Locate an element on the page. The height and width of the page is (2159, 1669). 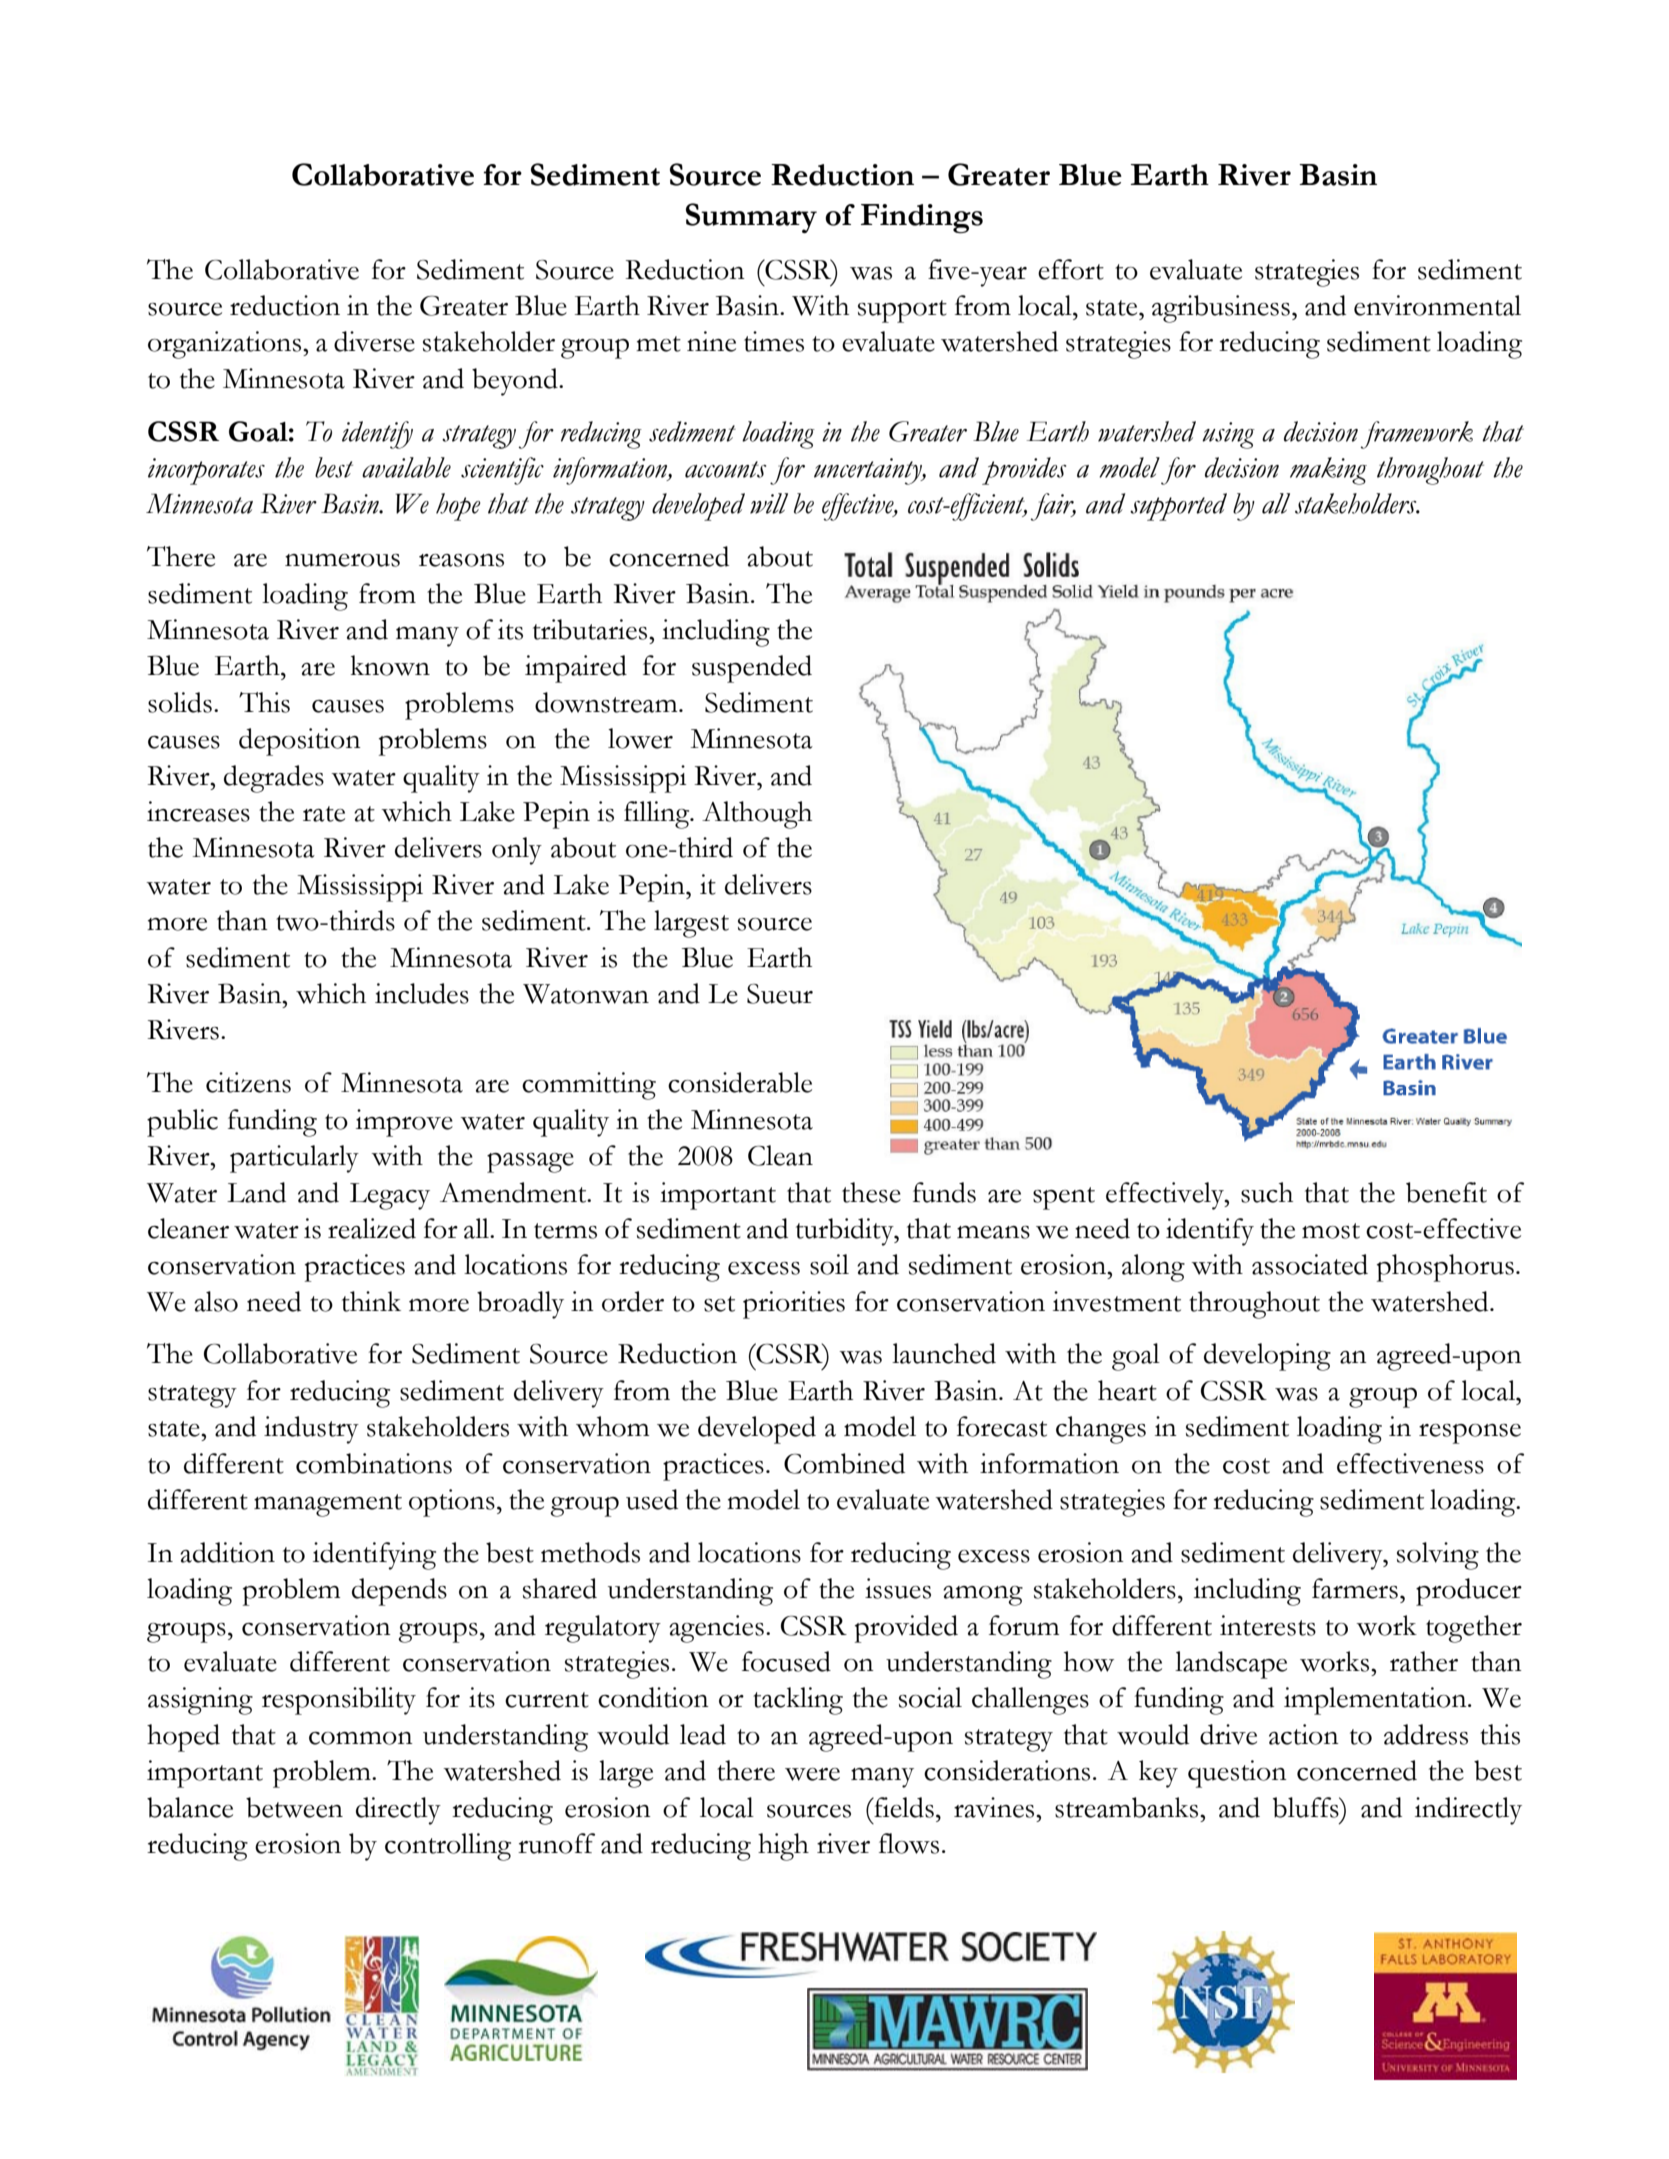
between is located at coordinates (294, 1807).
